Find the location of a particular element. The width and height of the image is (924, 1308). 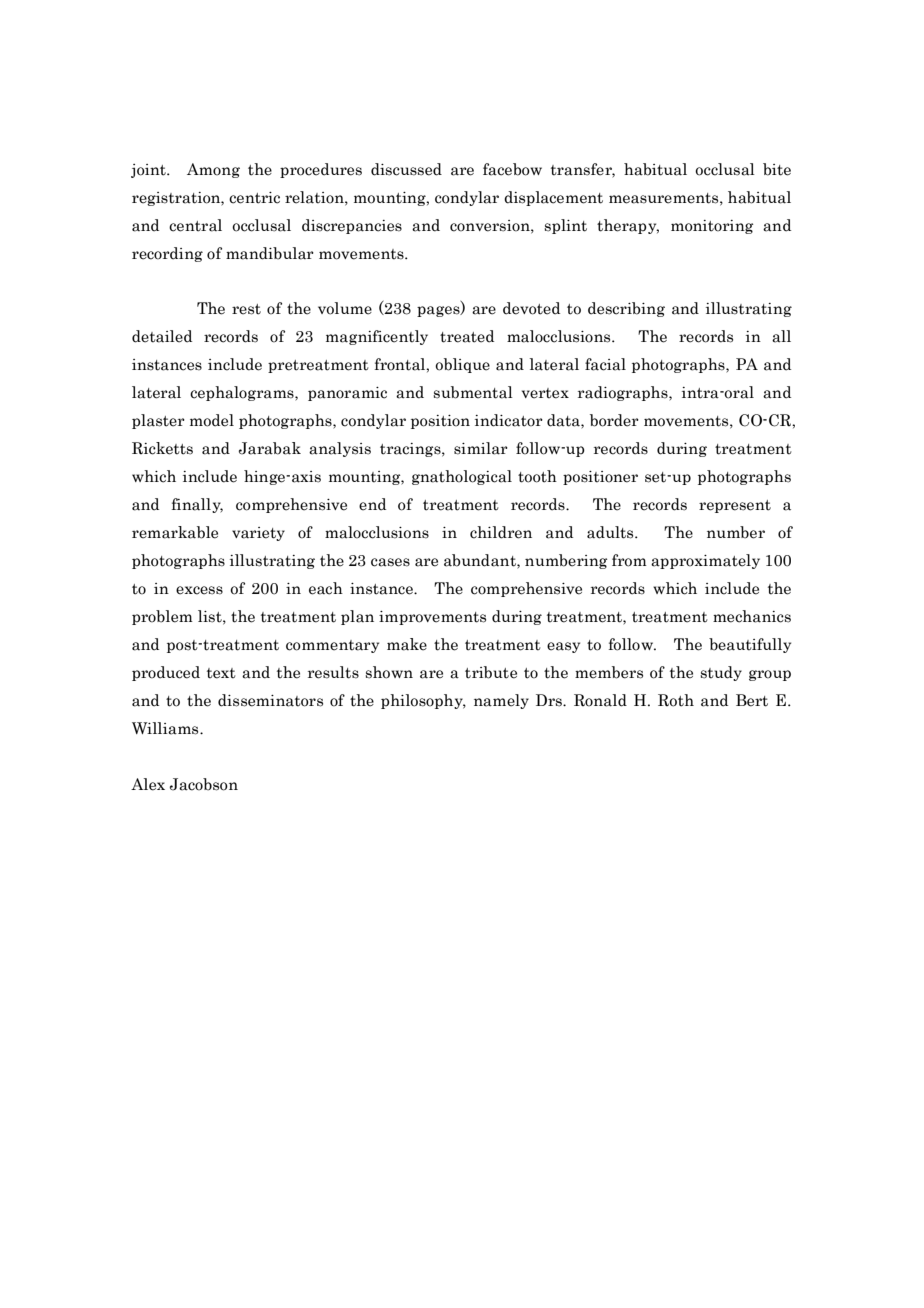

similar is located at coordinates (481, 448).
